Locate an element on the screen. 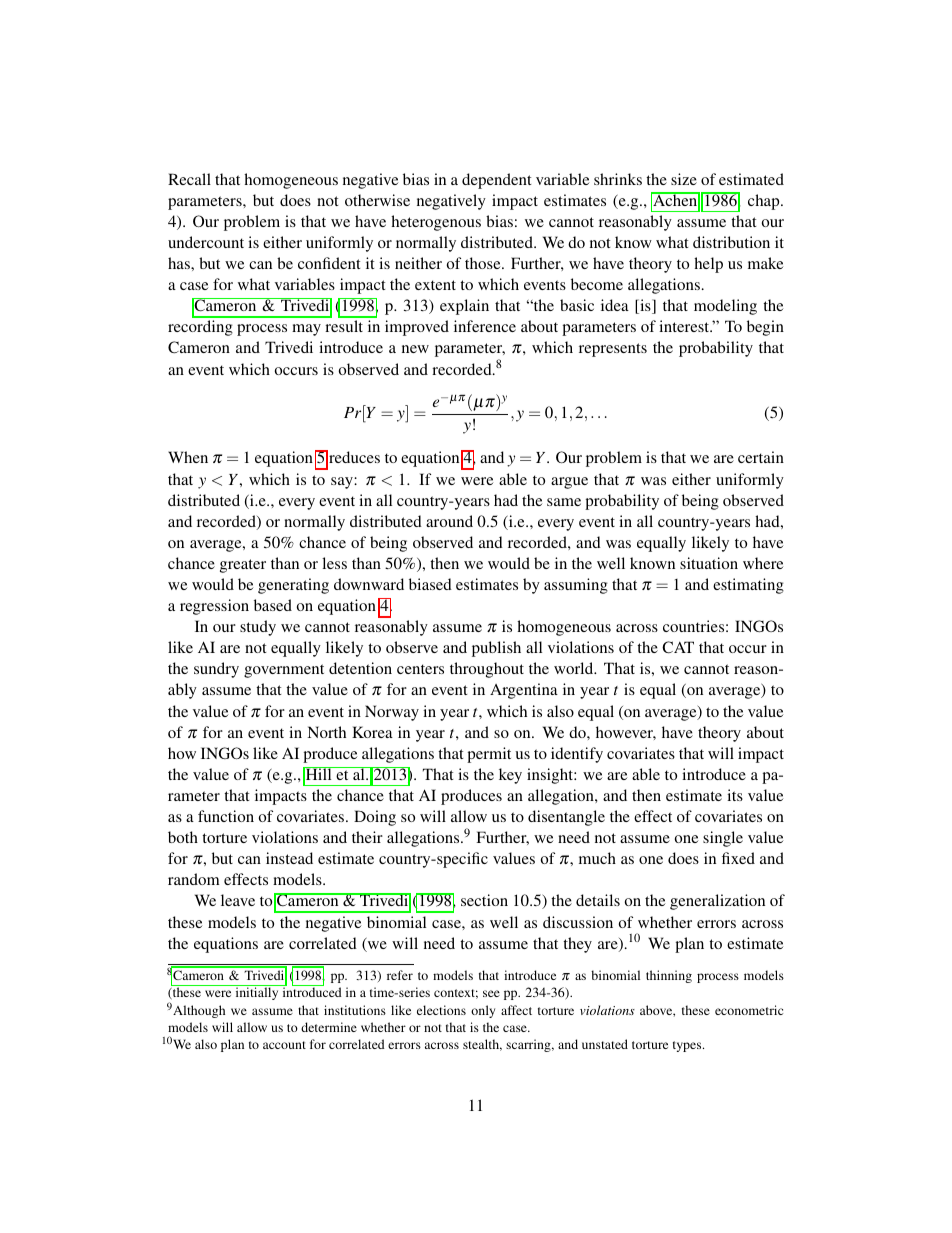 This screenshot has width=952, height=1233. publish is located at coordinates (496, 649).
